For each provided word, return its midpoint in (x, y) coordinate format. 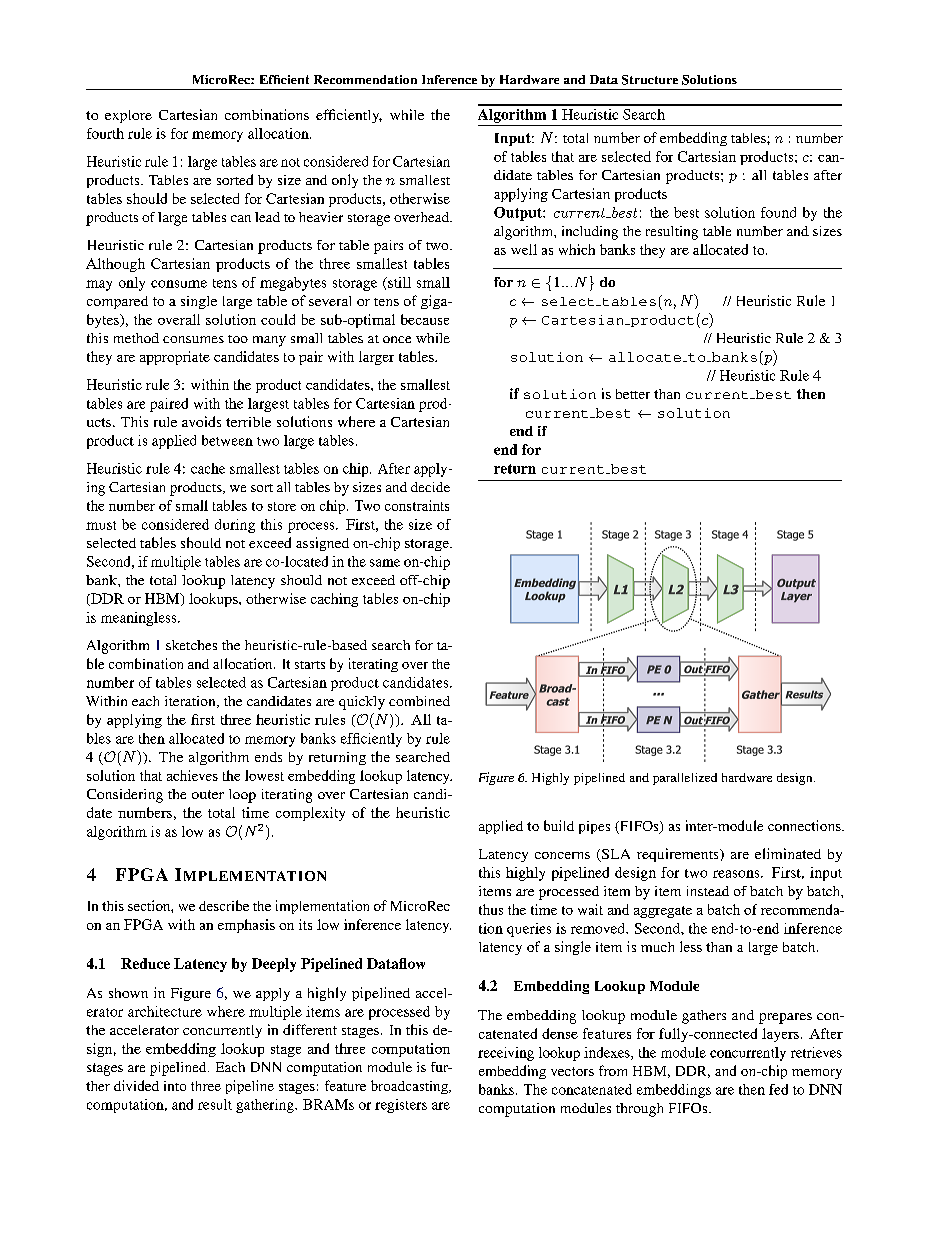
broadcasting (410, 1087)
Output (519, 214)
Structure (650, 80)
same (385, 563)
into (175, 1086)
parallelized (685, 779)
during (235, 526)
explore (128, 116)
